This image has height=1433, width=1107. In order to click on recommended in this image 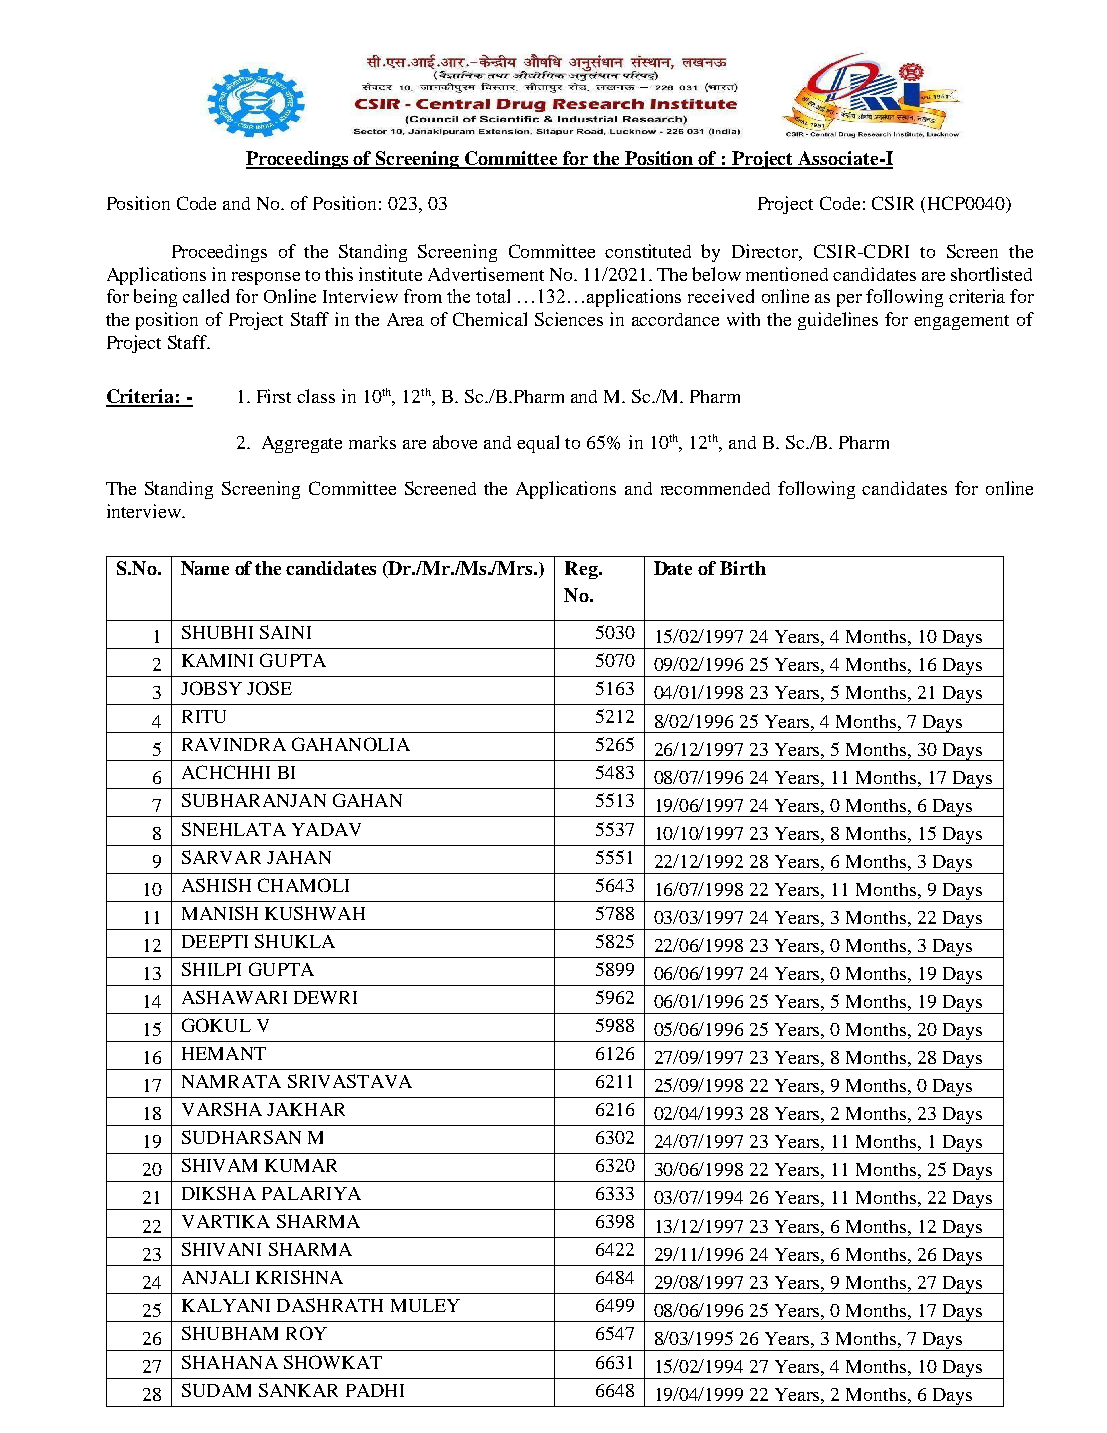, I will do `click(715, 488)`.
